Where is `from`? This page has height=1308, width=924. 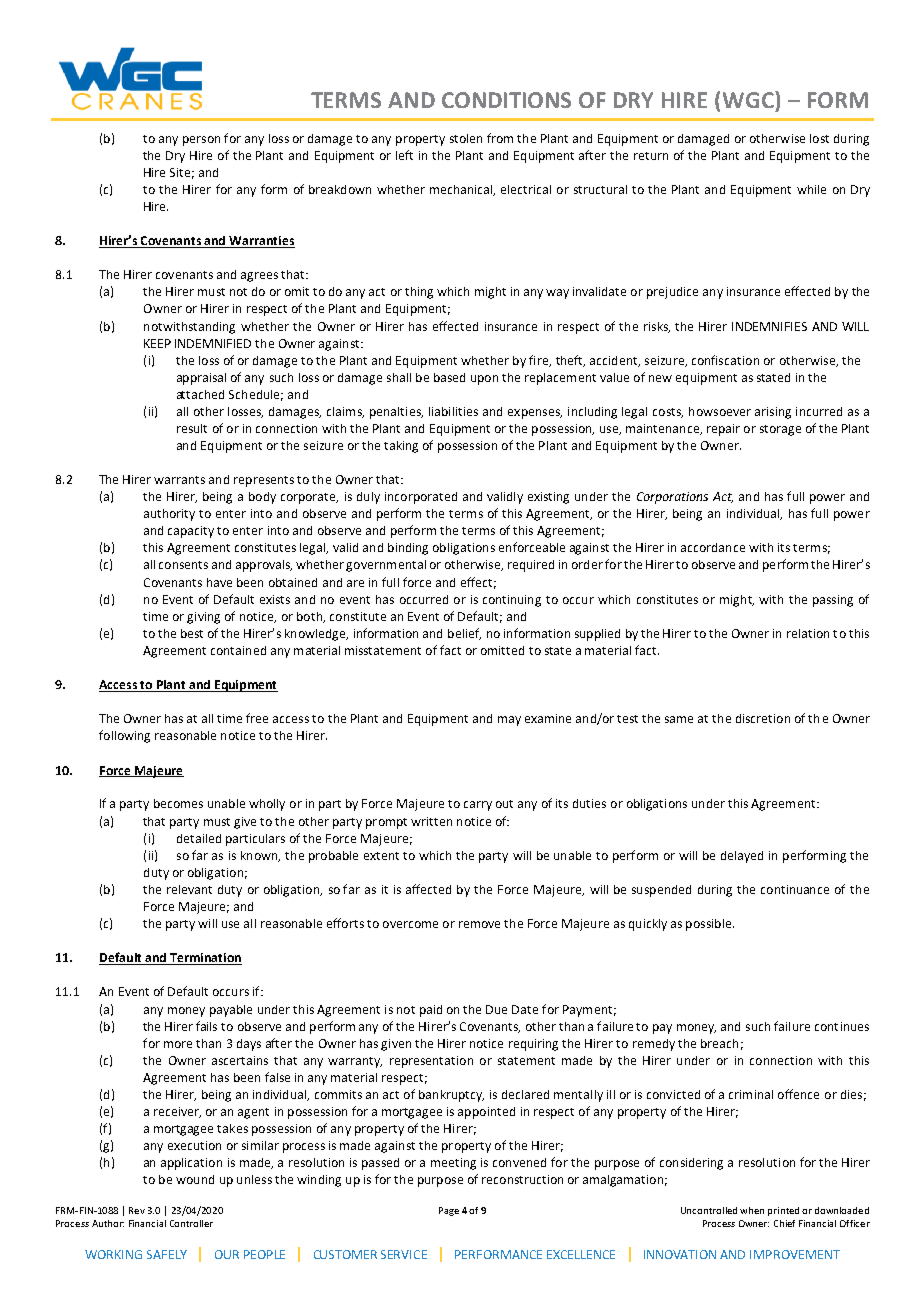
from is located at coordinates (500, 138).
